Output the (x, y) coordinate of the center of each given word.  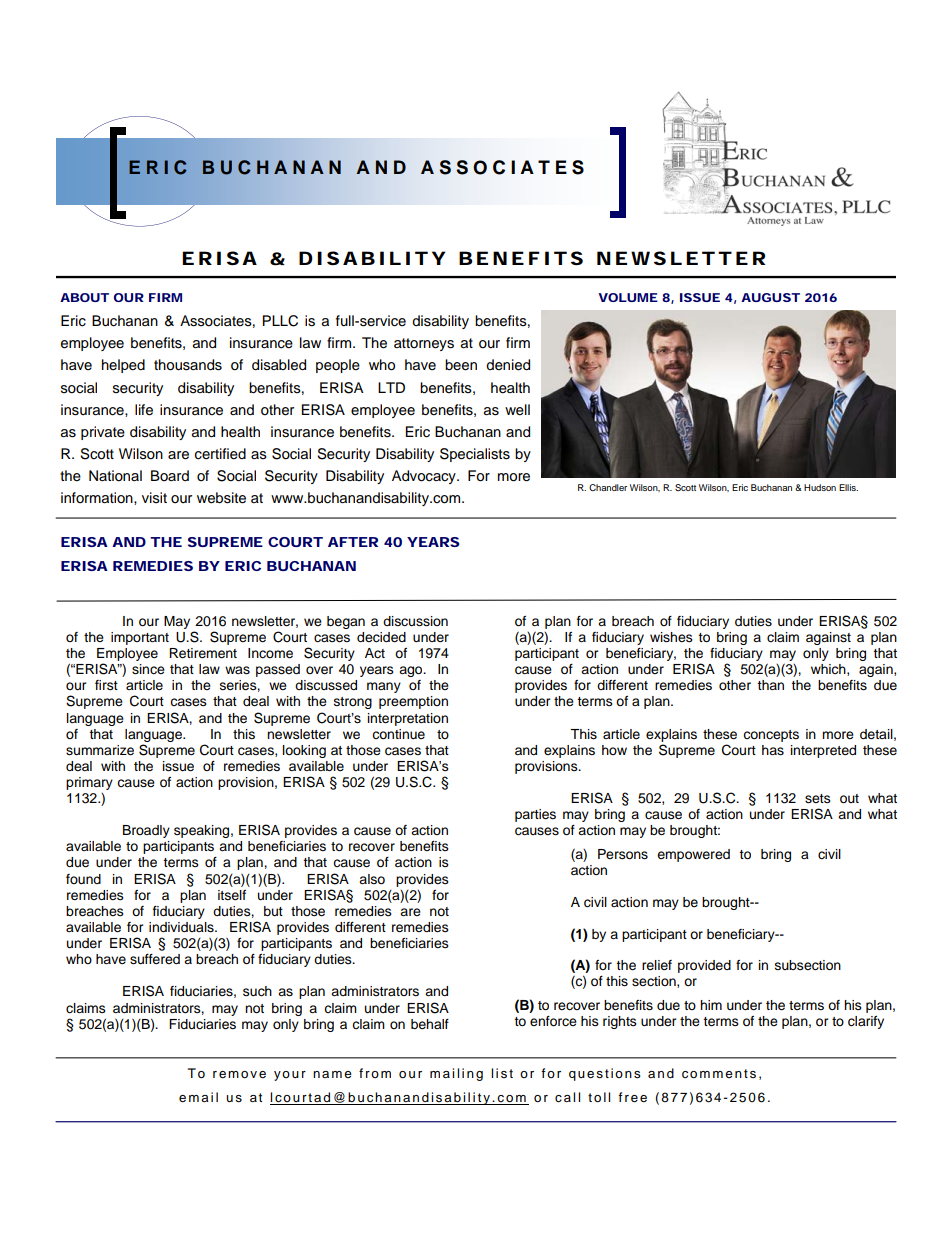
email (198, 1097)
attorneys (424, 344)
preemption (413, 702)
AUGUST (770, 297)
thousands (188, 365)
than (770, 685)
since (148, 669)
